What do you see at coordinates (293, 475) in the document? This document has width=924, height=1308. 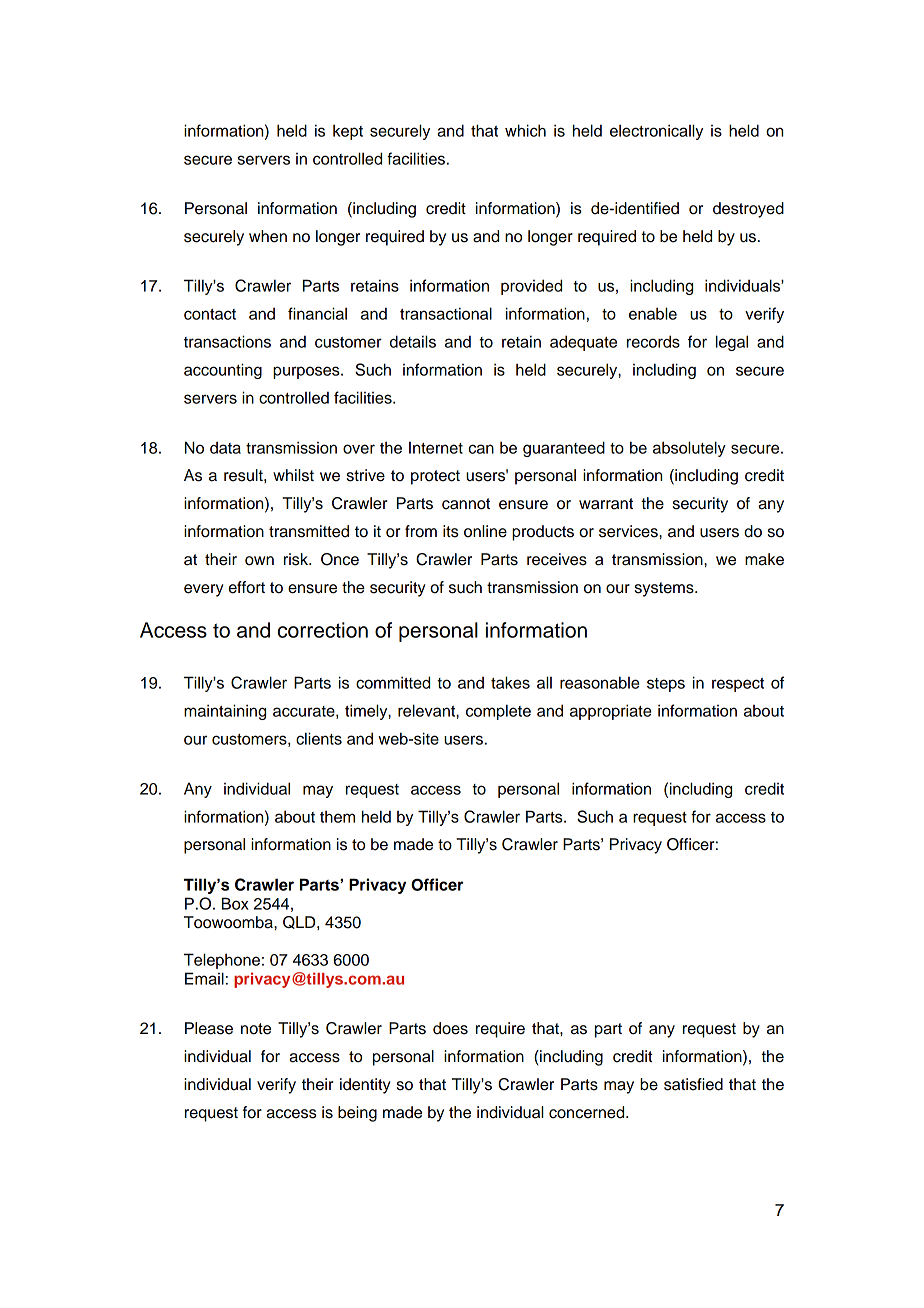 I see `whilst` at bounding box center [293, 475].
